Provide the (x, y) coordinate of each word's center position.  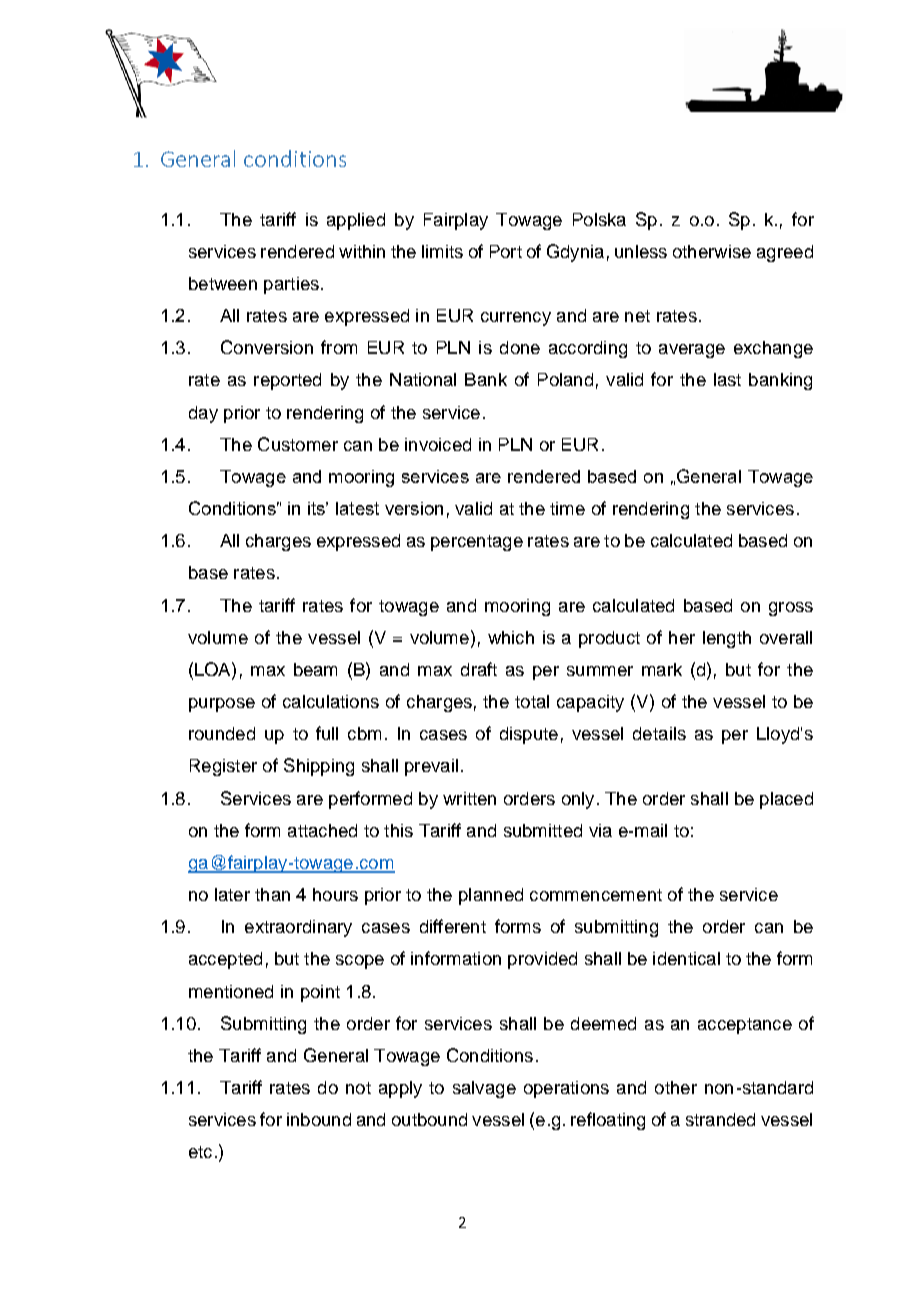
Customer (298, 444)
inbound (319, 1119)
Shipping (319, 767)
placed (786, 800)
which (511, 637)
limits (442, 251)
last (727, 379)
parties (291, 285)
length (727, 639)
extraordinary (298, 928)
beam (315, 669)
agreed (785, 253)
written (469, 798)
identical (686, 958)
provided (542, 960)
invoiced (438, 444)
